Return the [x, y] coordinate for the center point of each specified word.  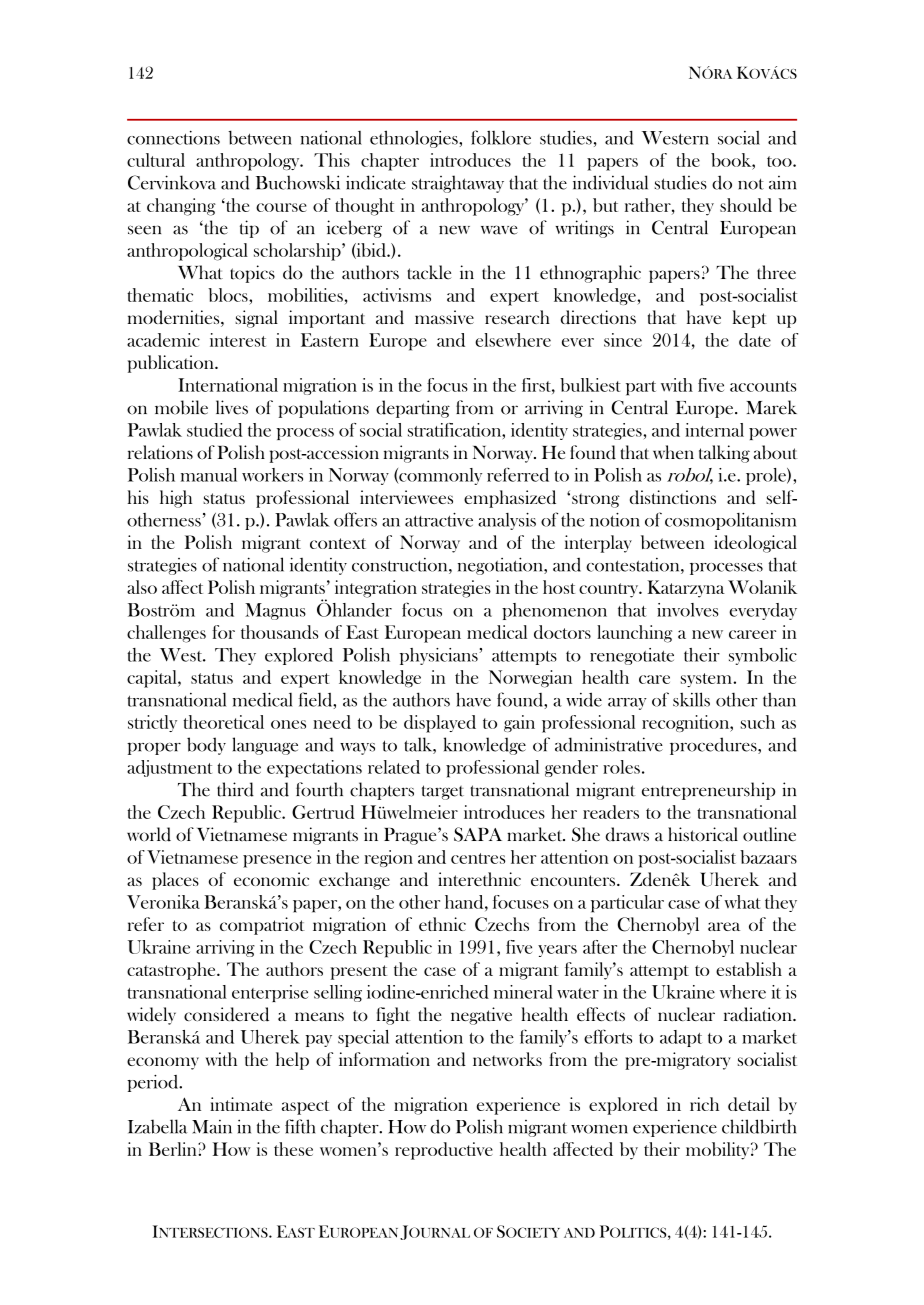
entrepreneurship [708, 791]
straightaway [458, 184]
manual [209, 475]
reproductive [444, 1151]
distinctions [673, 497]
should [746, 205]
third [235, 789]
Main [212, 1127]
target [443, 792]
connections [173, 138]
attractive [439, 520]
